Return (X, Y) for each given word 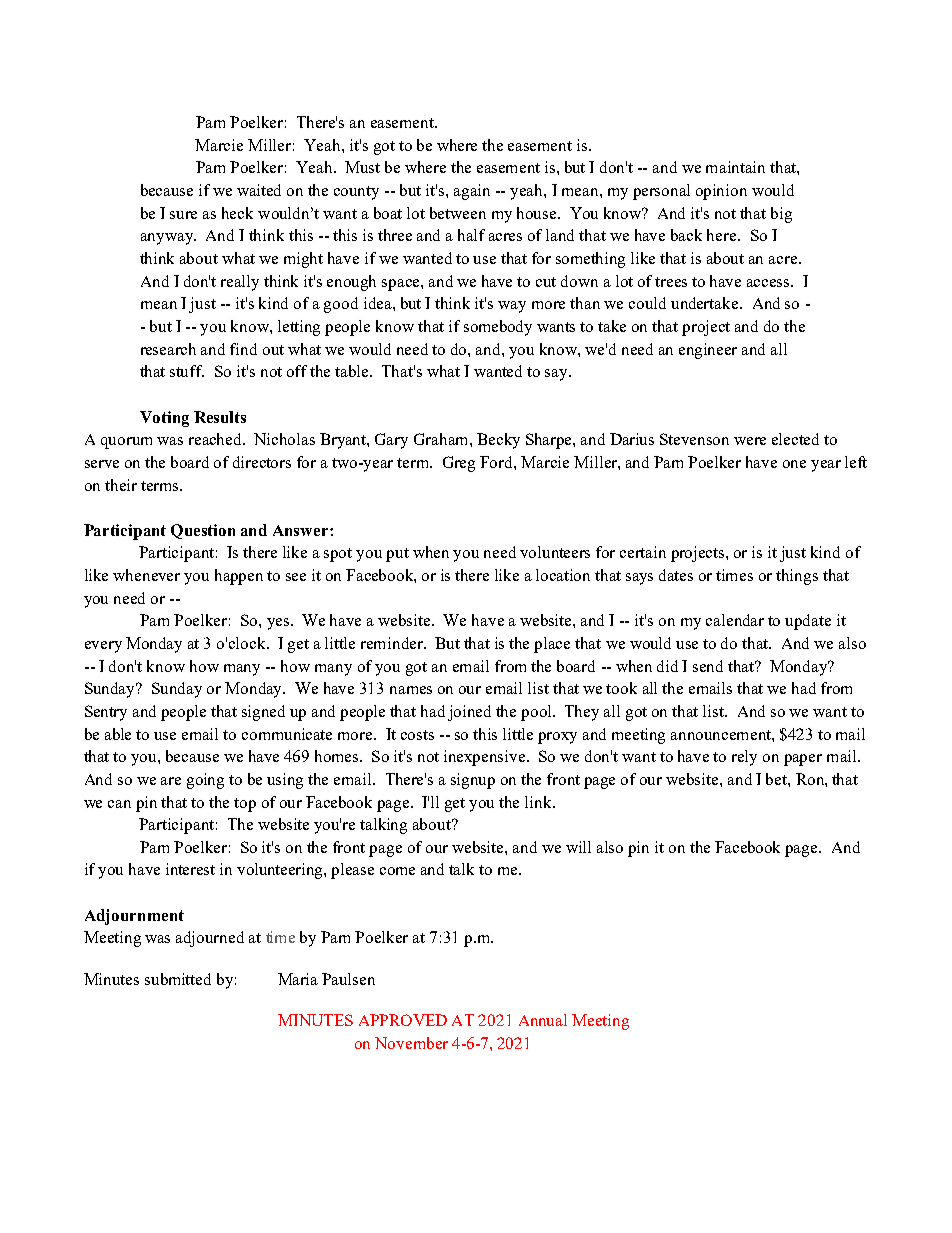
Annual (543, 1020)
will (578, 847)
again (472, 192)
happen (239, 577)
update (808, 622)
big (781, 215)
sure (183, 215)
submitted (178, 979)
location (563, 575)
